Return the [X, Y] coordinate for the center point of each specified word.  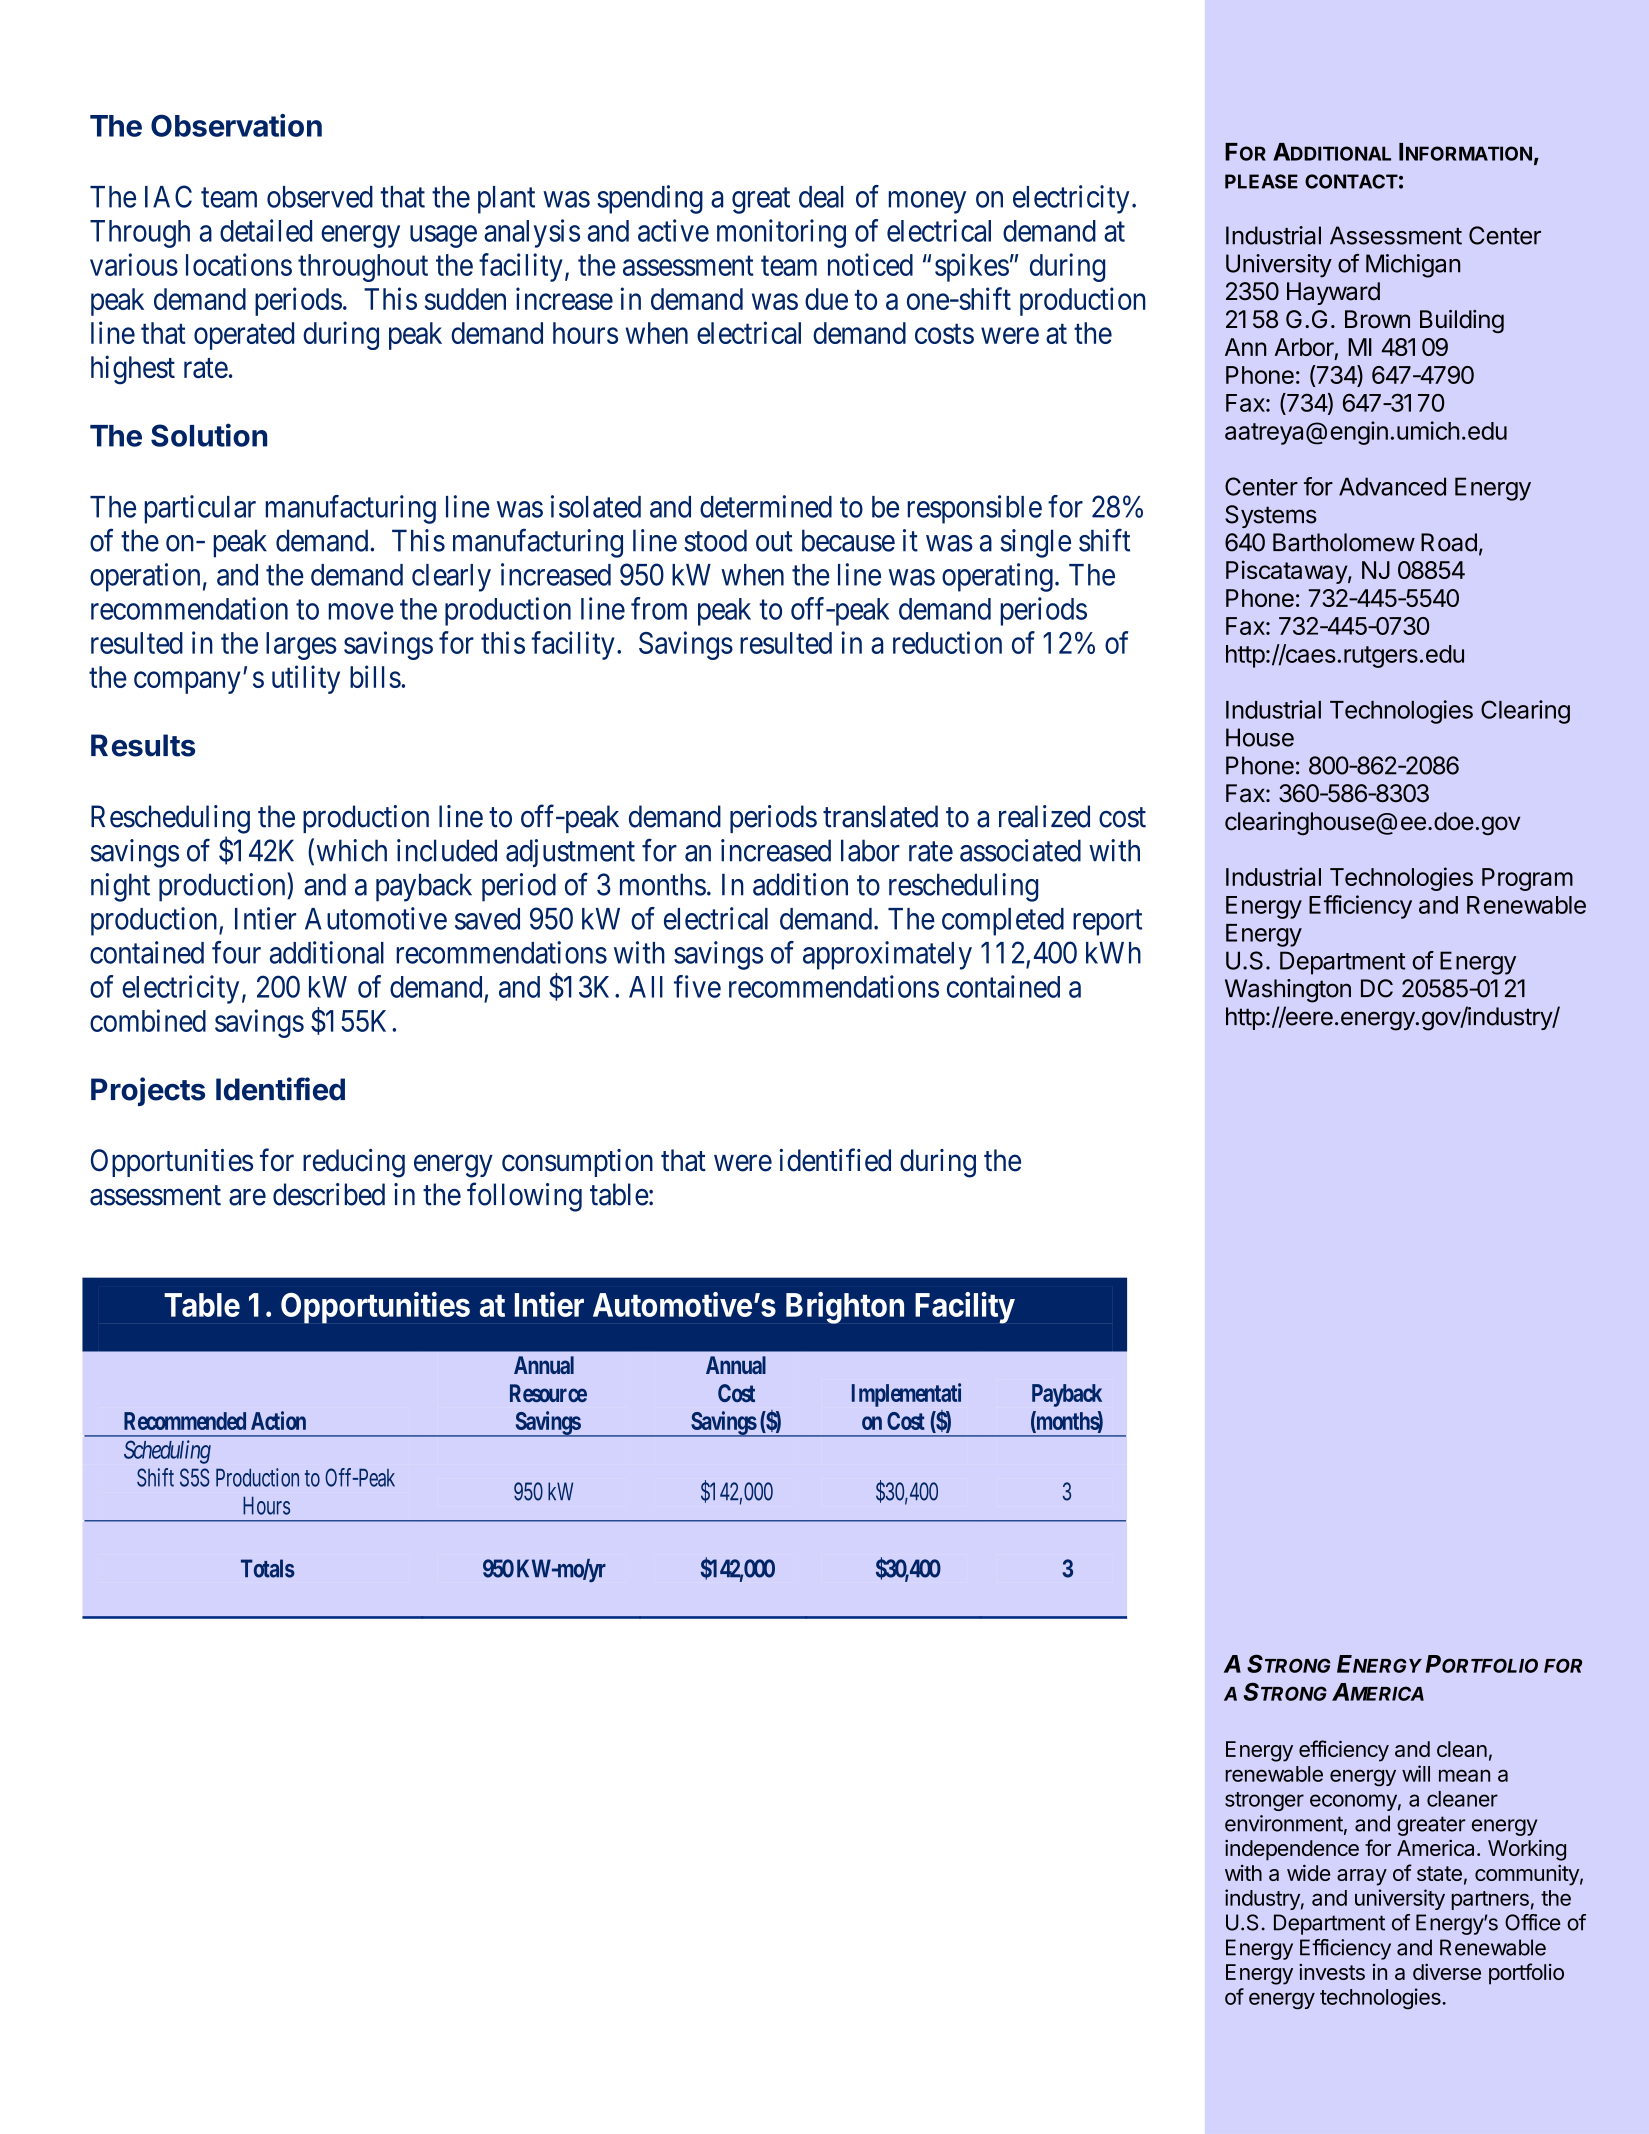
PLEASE [1261, 181]
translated [880, 816]
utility [306, 679]
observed [320, 197]
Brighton [845, 1308]
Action [278, 1420]
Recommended [185, 1421]
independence [1292, 1850]
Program [1527, 879]
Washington [1288, 991]
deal [821, 197]
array [1362, 1877]
